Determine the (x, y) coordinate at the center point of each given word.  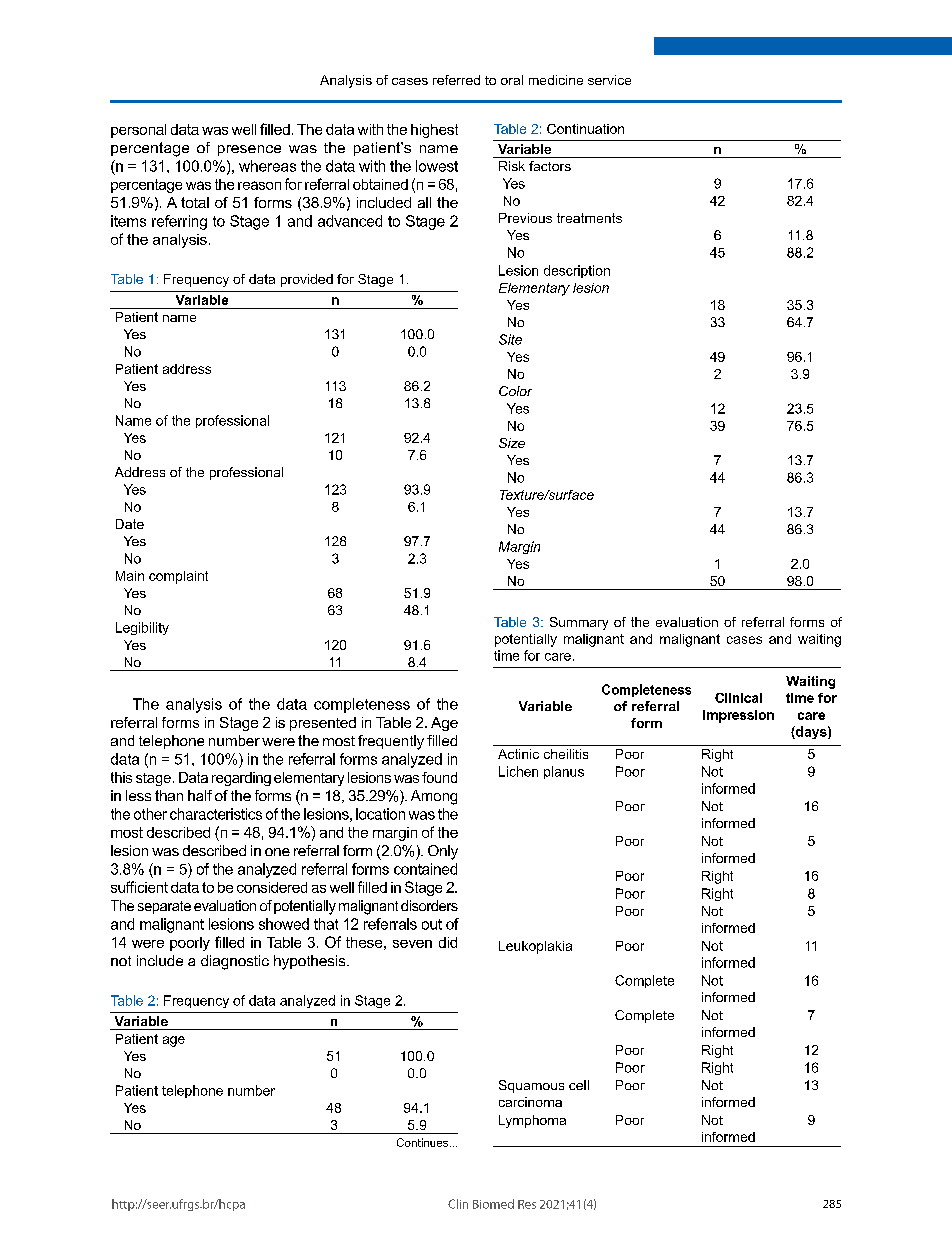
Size (512, 443)
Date (130, 524)
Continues (424, 1142)
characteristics (216, 814)
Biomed (493, 1204)
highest (434, 131)
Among (434, 797)
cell (579, 1085)
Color (515, 391)
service (609, 80)
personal (138, 131)
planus (564, 772)
